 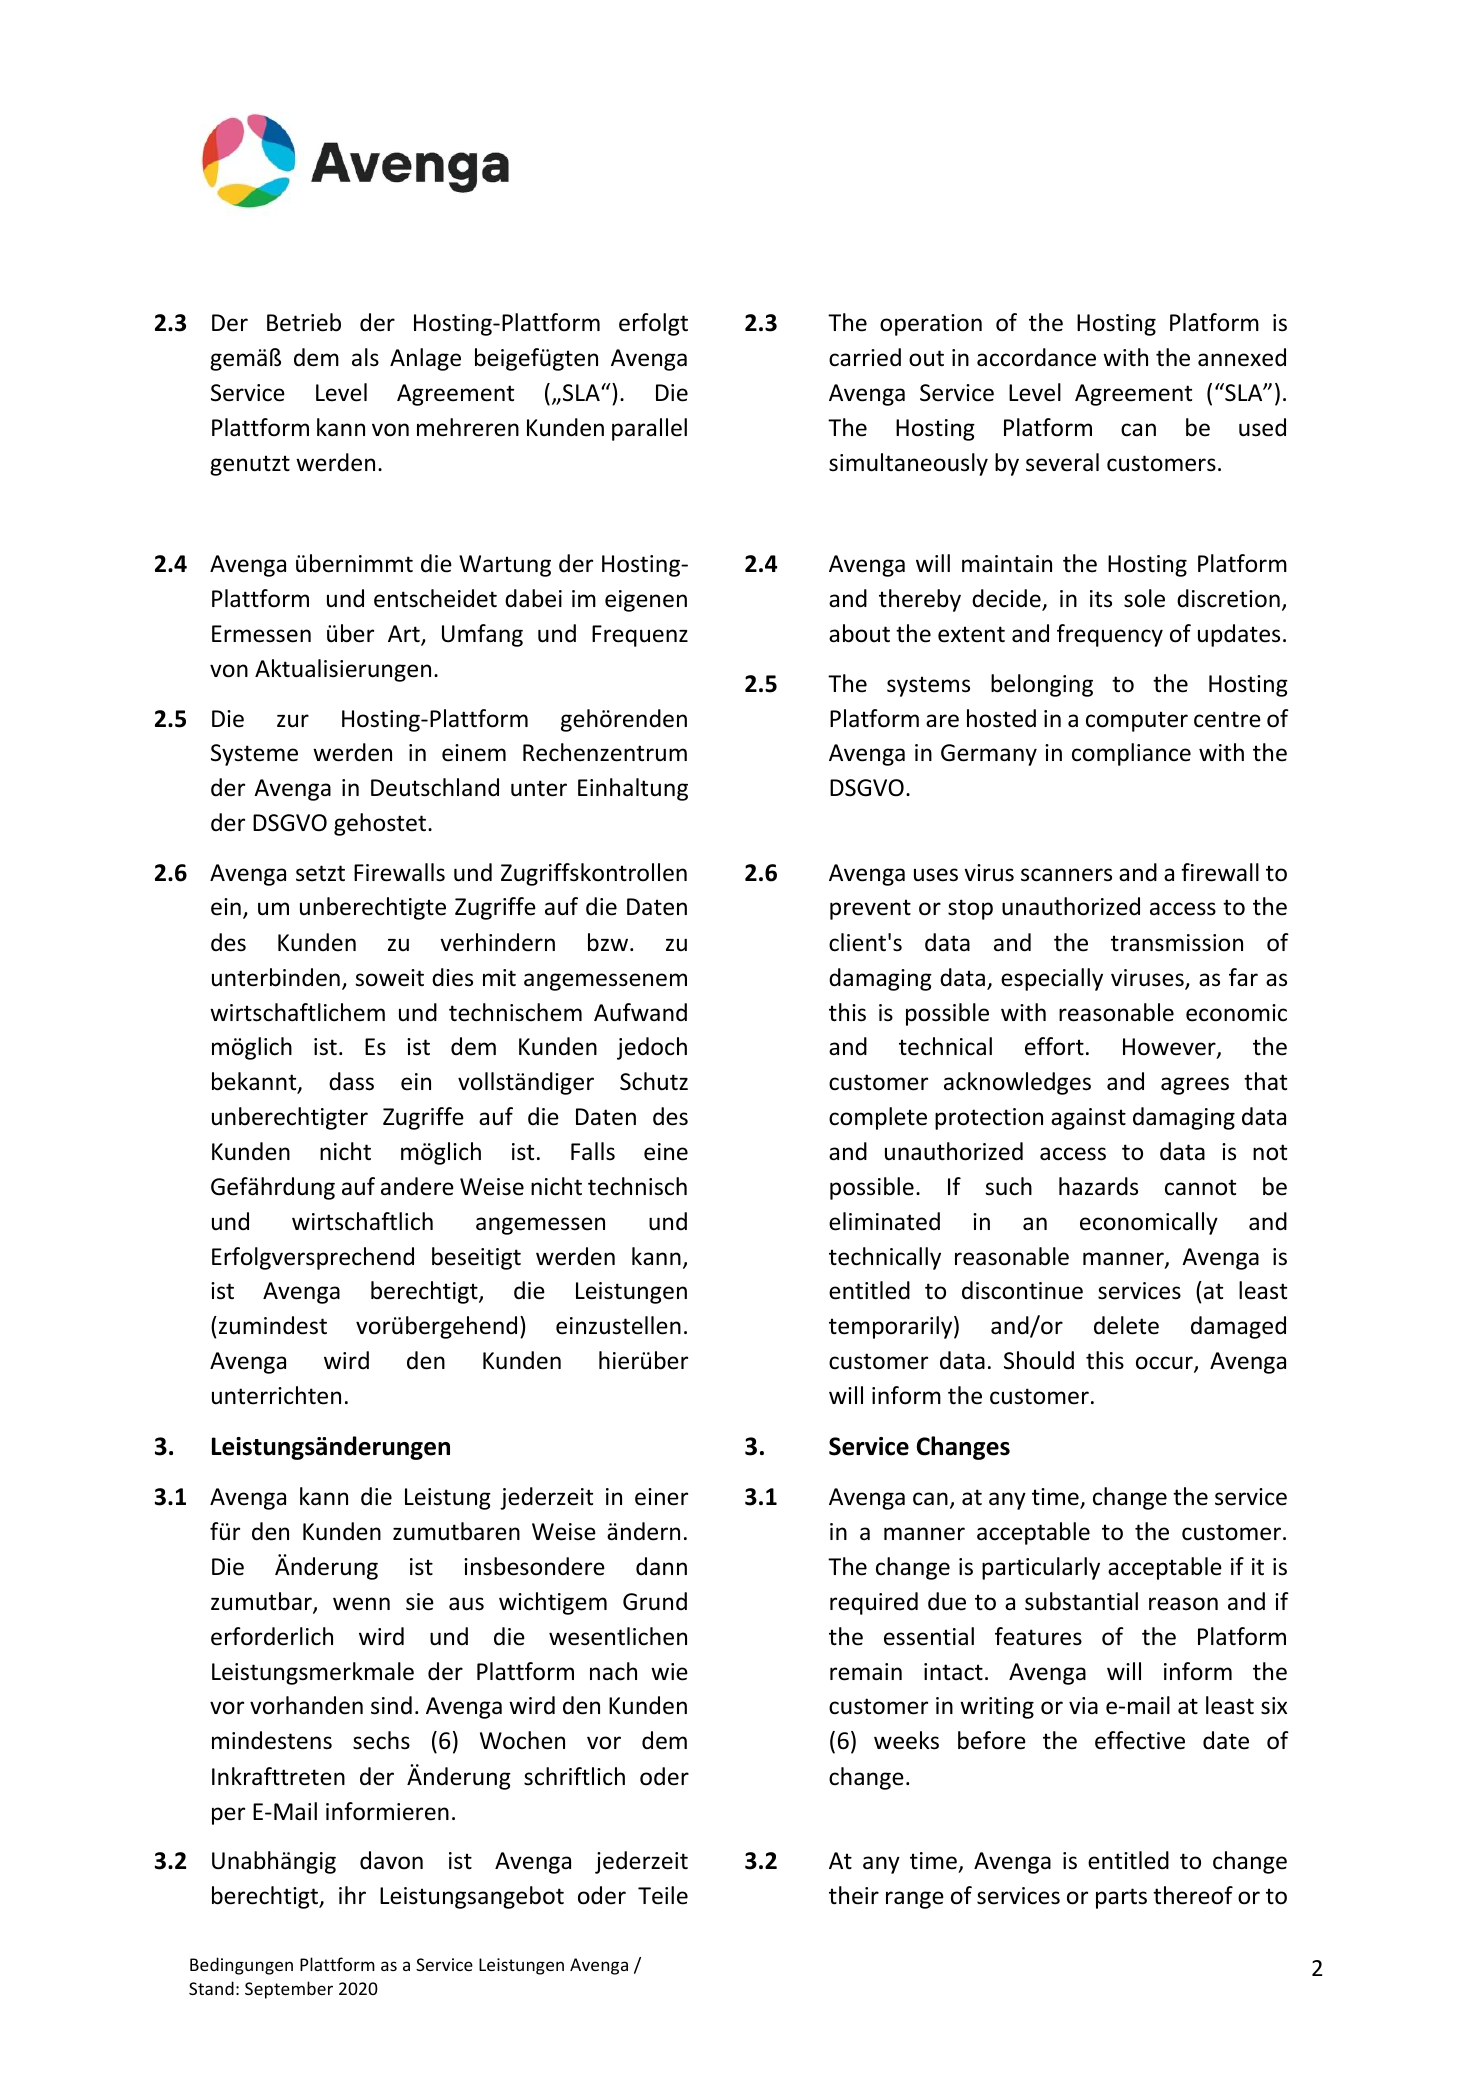 What do you see at coordinates (1242, 357) in the screenshot?
I see `annexed` at bounding box center [1242, 357].
